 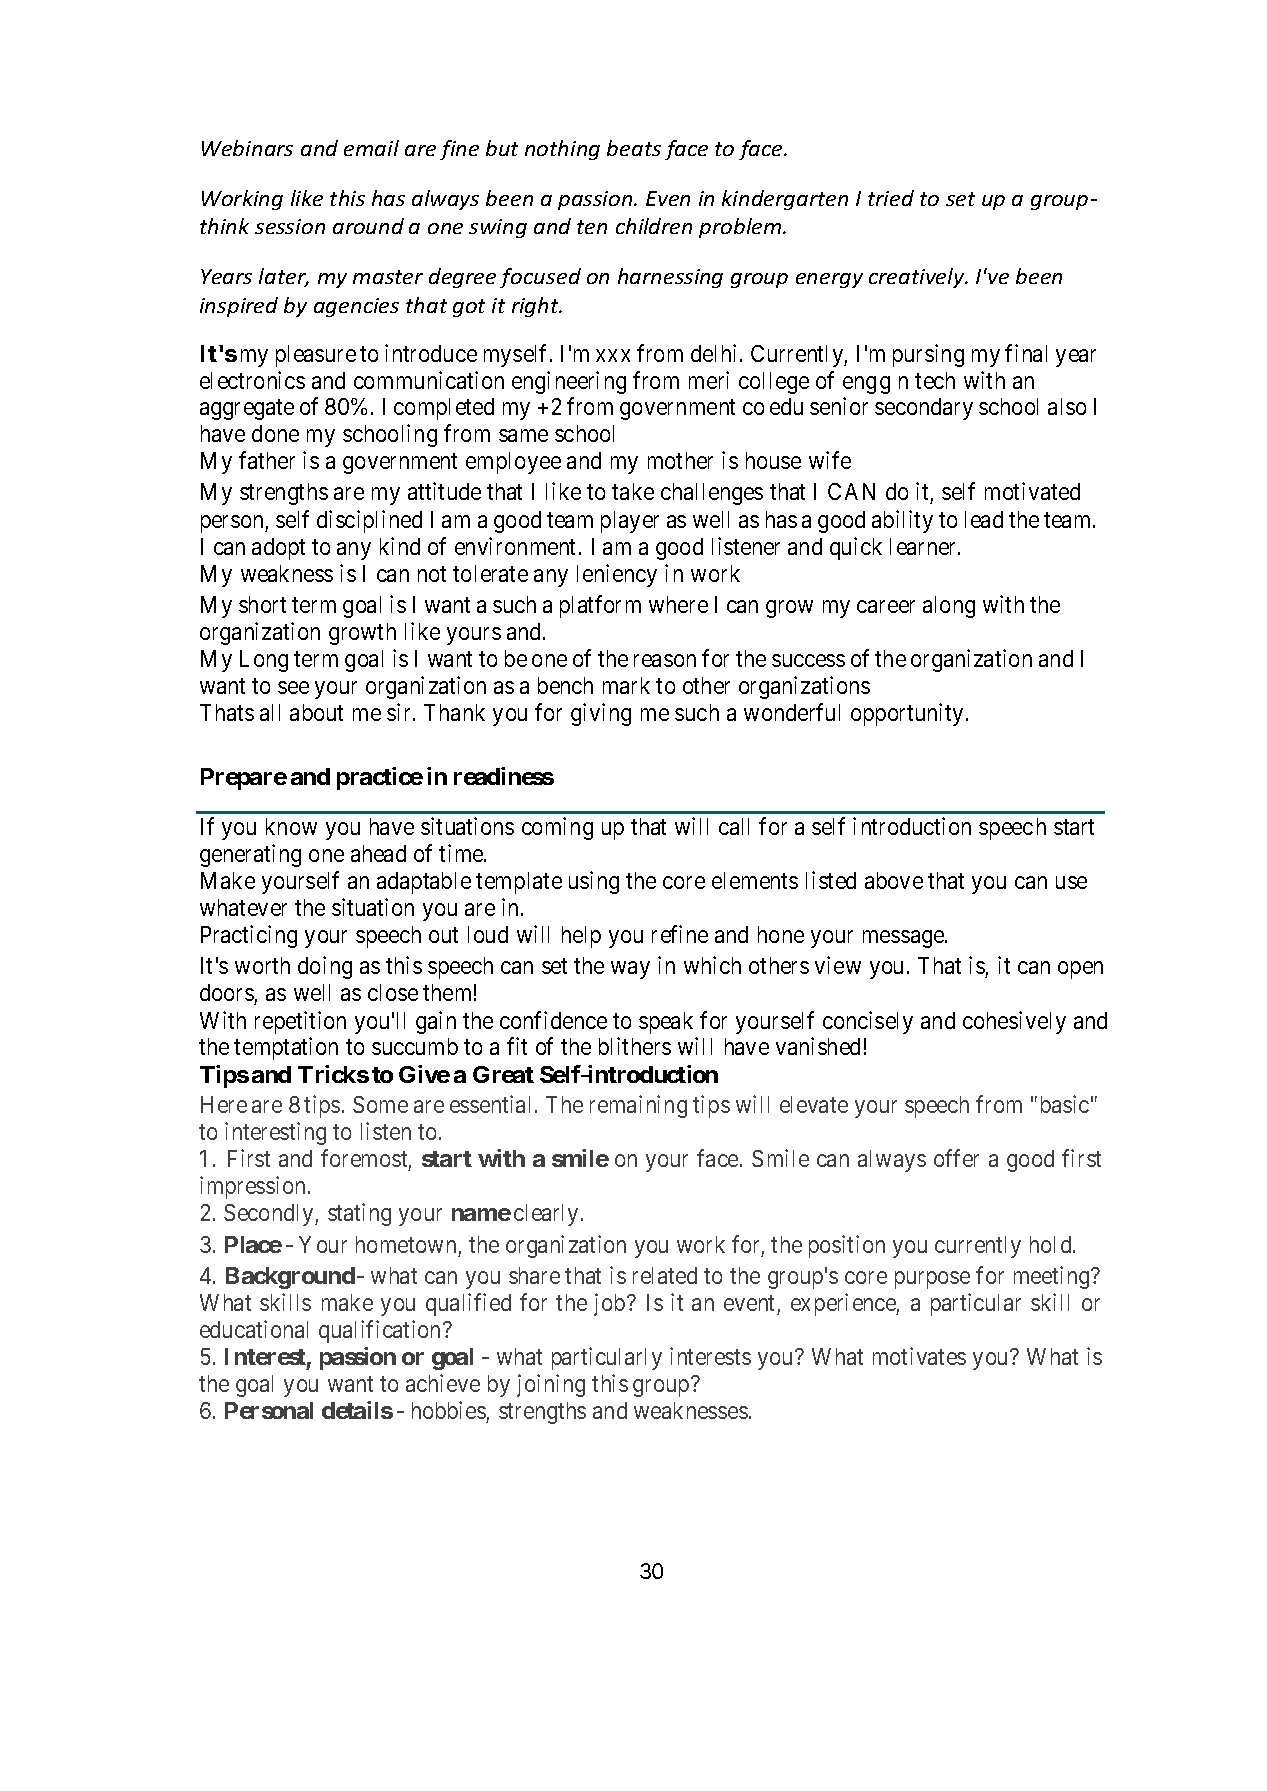 I want to click on leniency, so click(x=617, y=575).
